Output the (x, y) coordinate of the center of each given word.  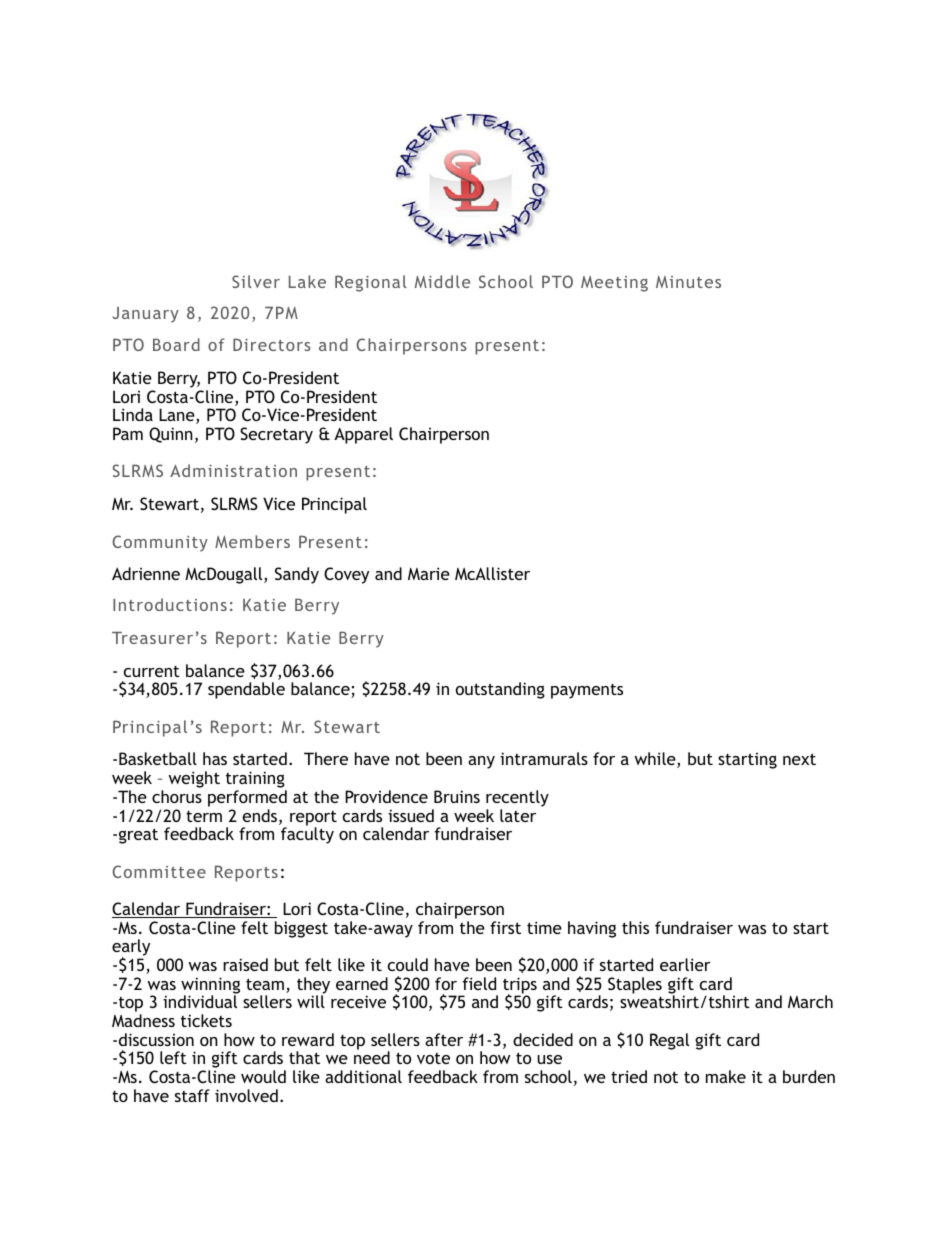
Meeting (614, 284)
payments (587, 691)
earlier (685, 964)
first (505, 927)
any (481, 762)
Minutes (688, 282)
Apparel (363, 435)
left (173, 1057)
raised (245, 964)
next (799, 759)
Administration (233, 470)
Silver (256, 281)
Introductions (170, 604)
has (215, 758)
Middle (442, 281)
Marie (429, 573)
